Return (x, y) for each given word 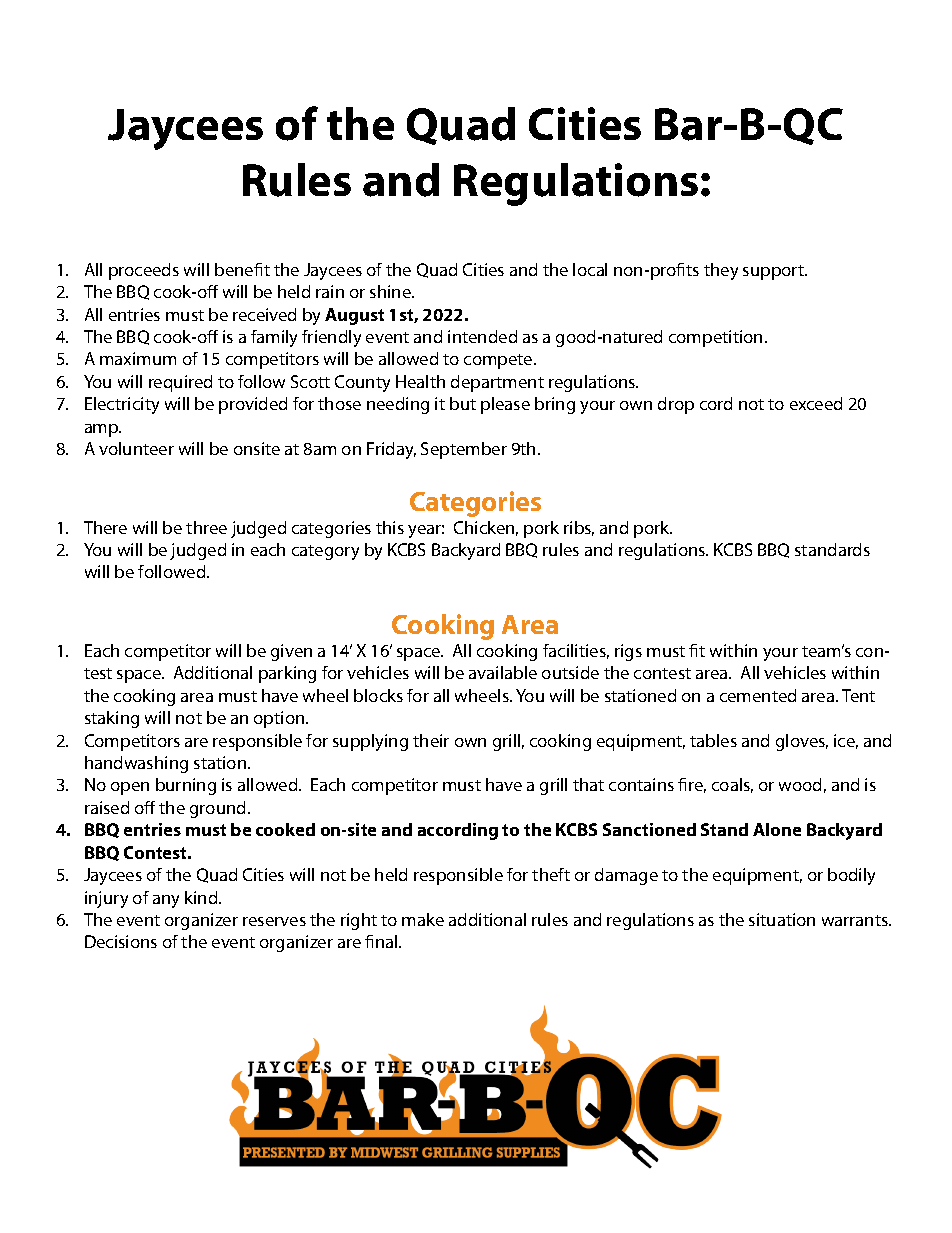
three (206, 527)
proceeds (144, 271)
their (431, 740)
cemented (758, 695)
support (775, 272)
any (166, 901)
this (390, 527)
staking (112, 719)
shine (391, 291)
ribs (579, 528)
